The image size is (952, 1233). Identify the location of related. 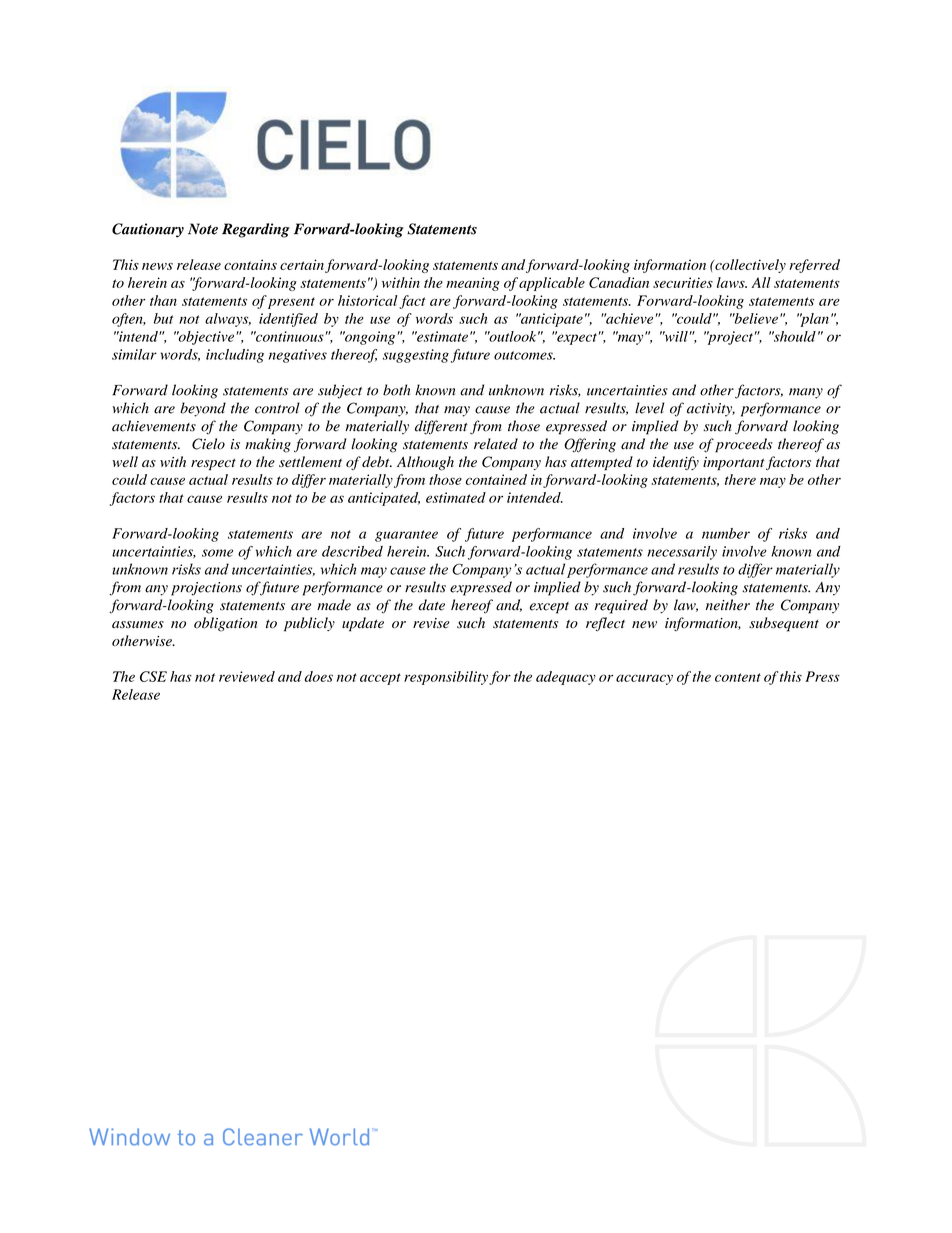
(496, 444).
